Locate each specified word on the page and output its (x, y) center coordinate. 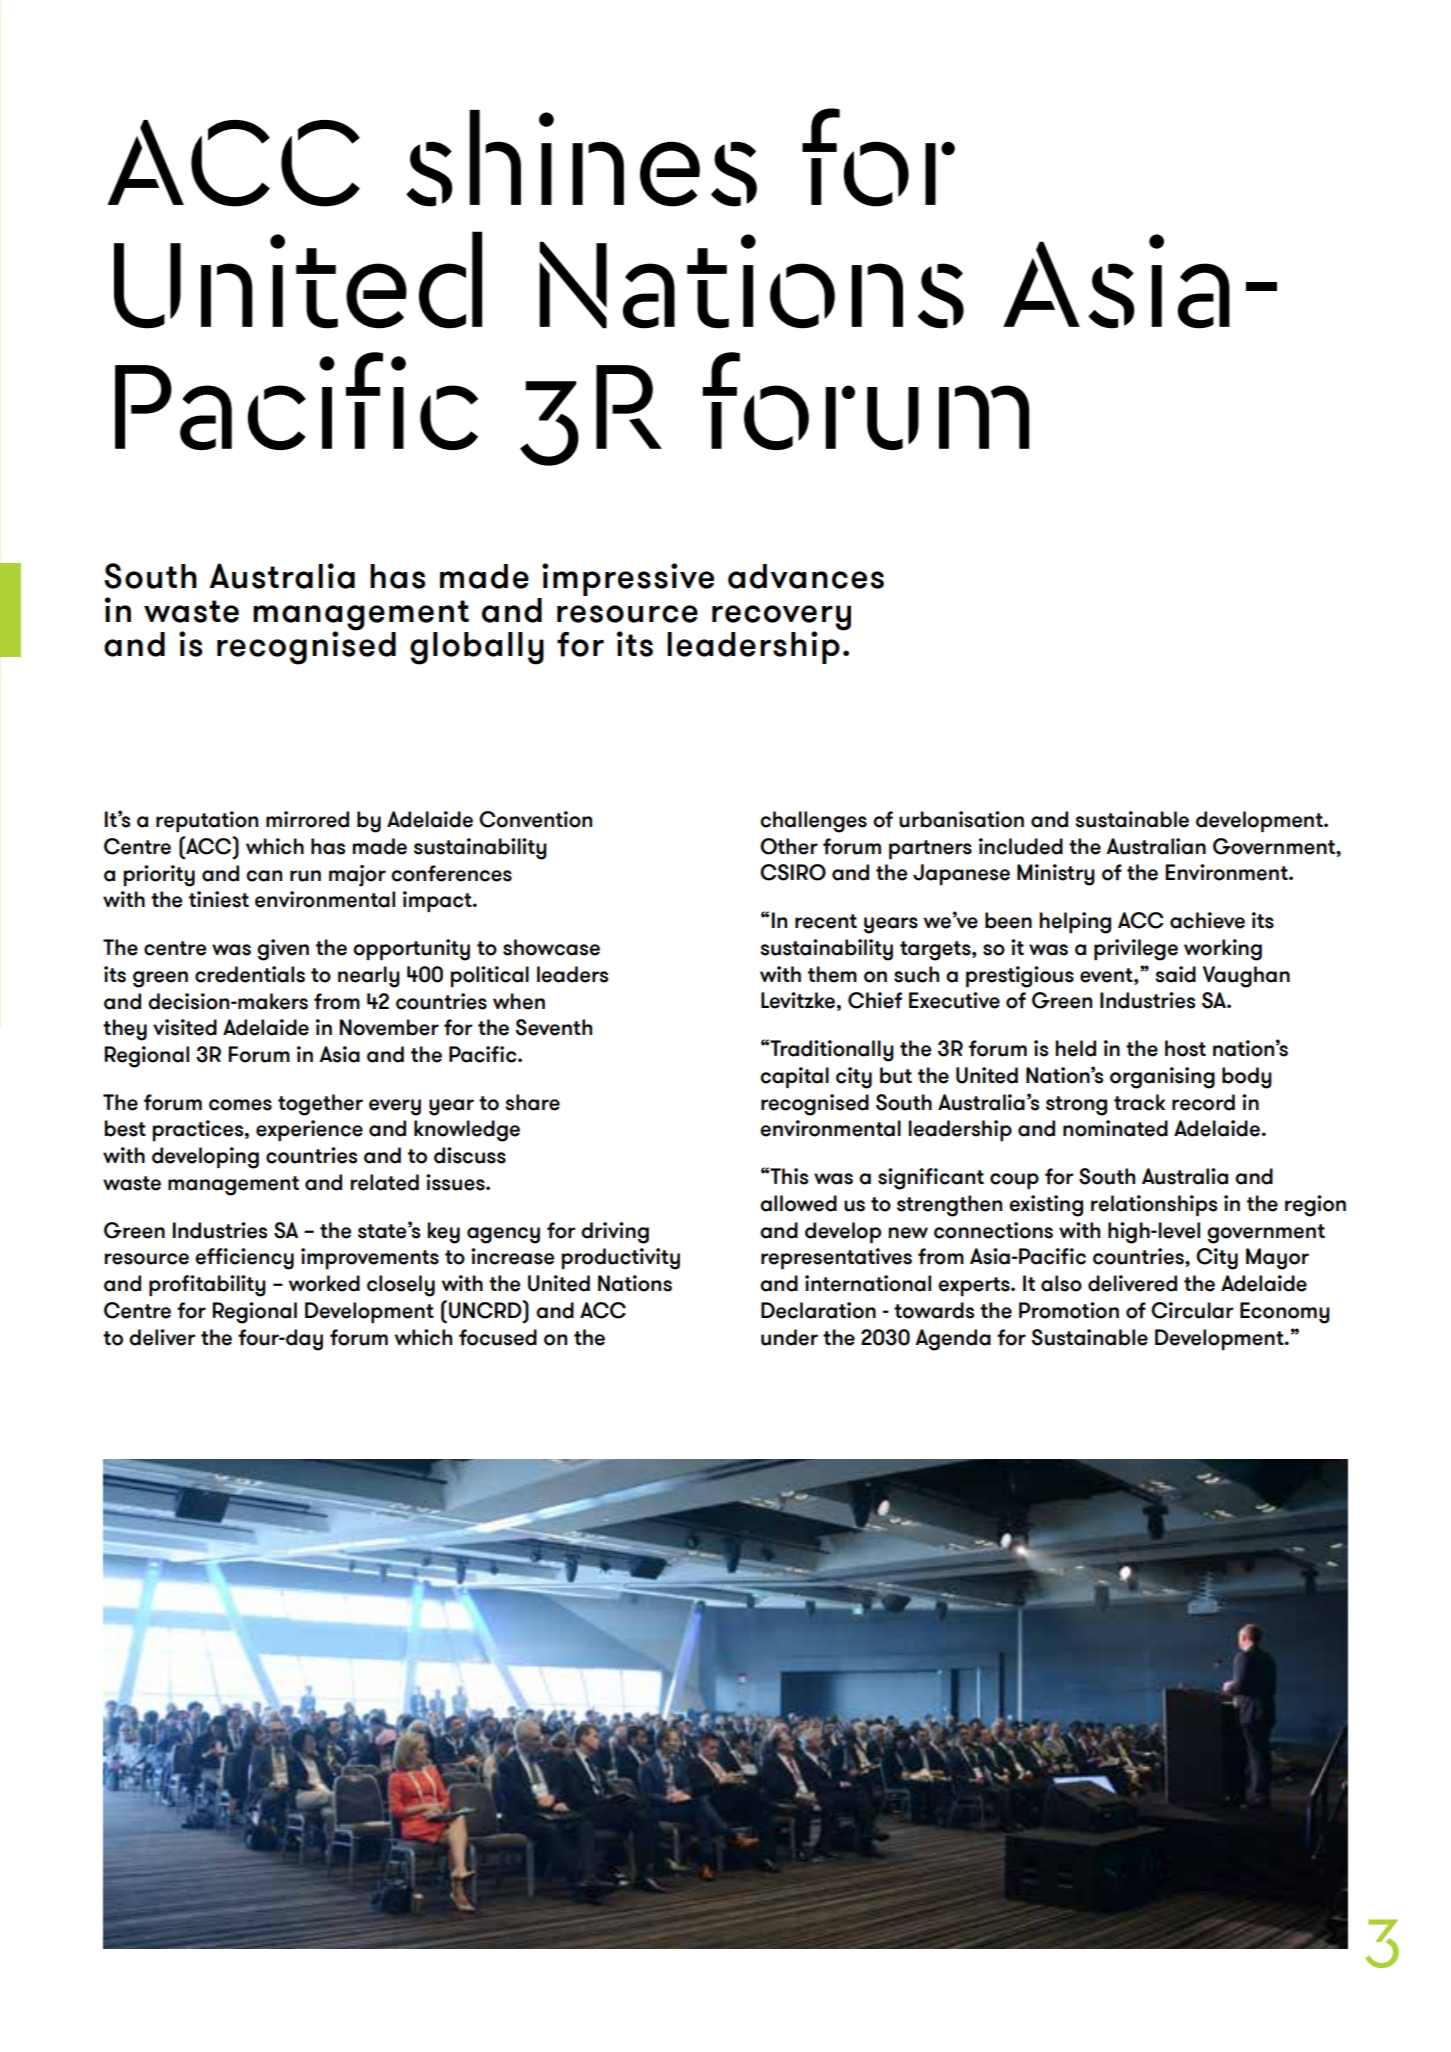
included (1021, 846)
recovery (781, 619)
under (789, 1337)
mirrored (307, 819)
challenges (813, 822)
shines (581, 158)
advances (806, 576)
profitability (207, 1286)
